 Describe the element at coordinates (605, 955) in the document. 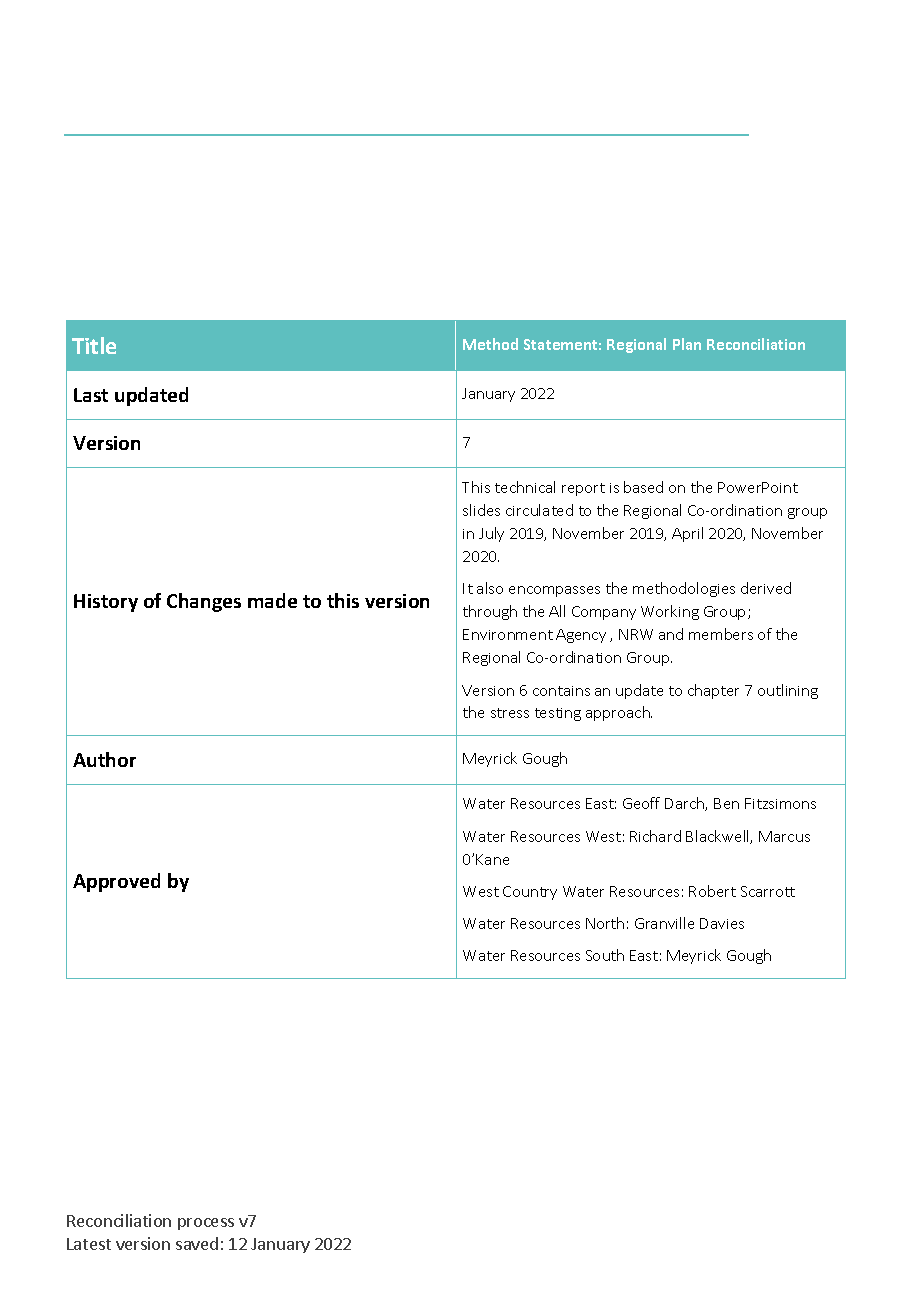

I see `South` at that location.
